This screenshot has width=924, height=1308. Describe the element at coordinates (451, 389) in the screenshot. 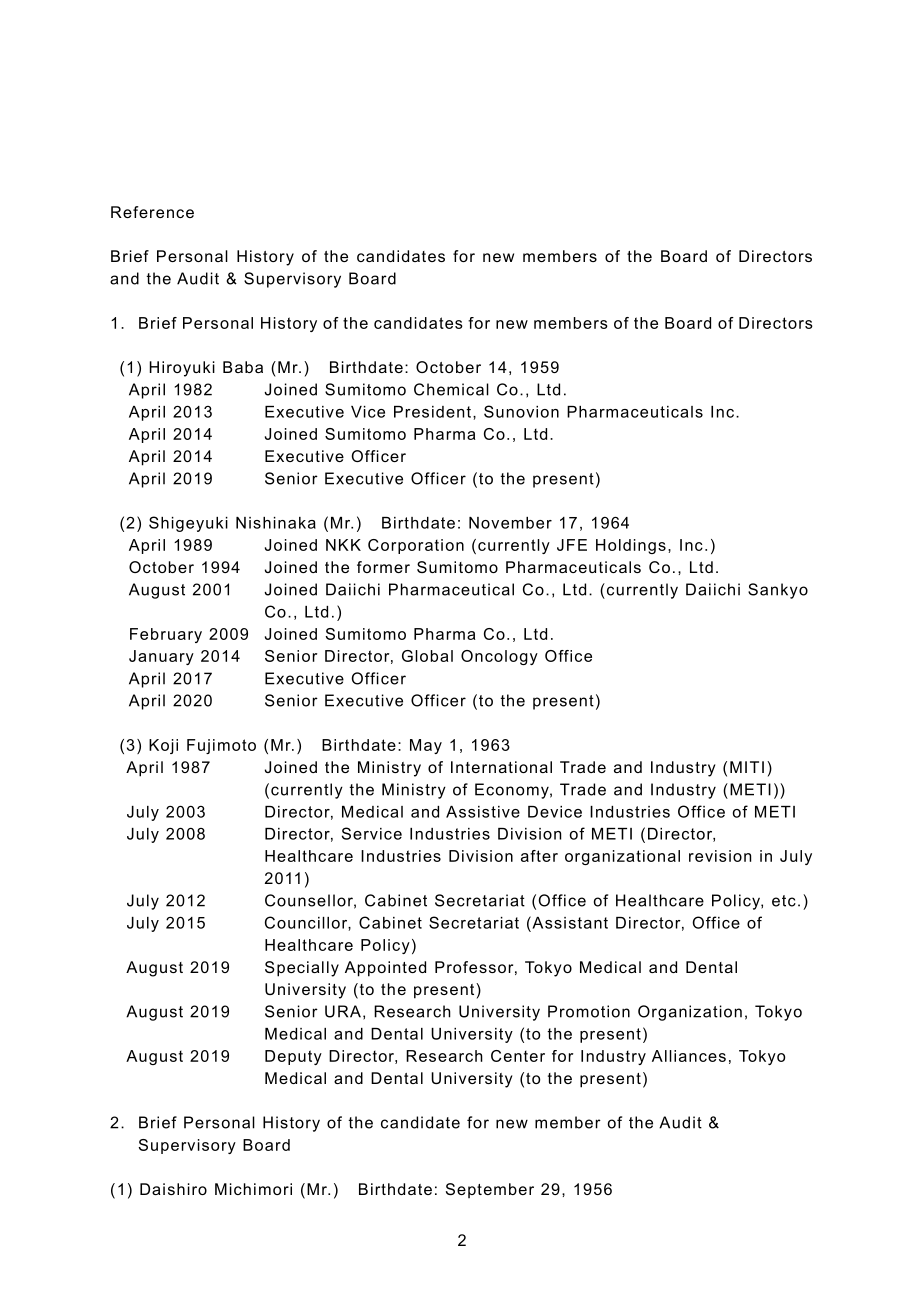

I see `Chemical` at that location.
